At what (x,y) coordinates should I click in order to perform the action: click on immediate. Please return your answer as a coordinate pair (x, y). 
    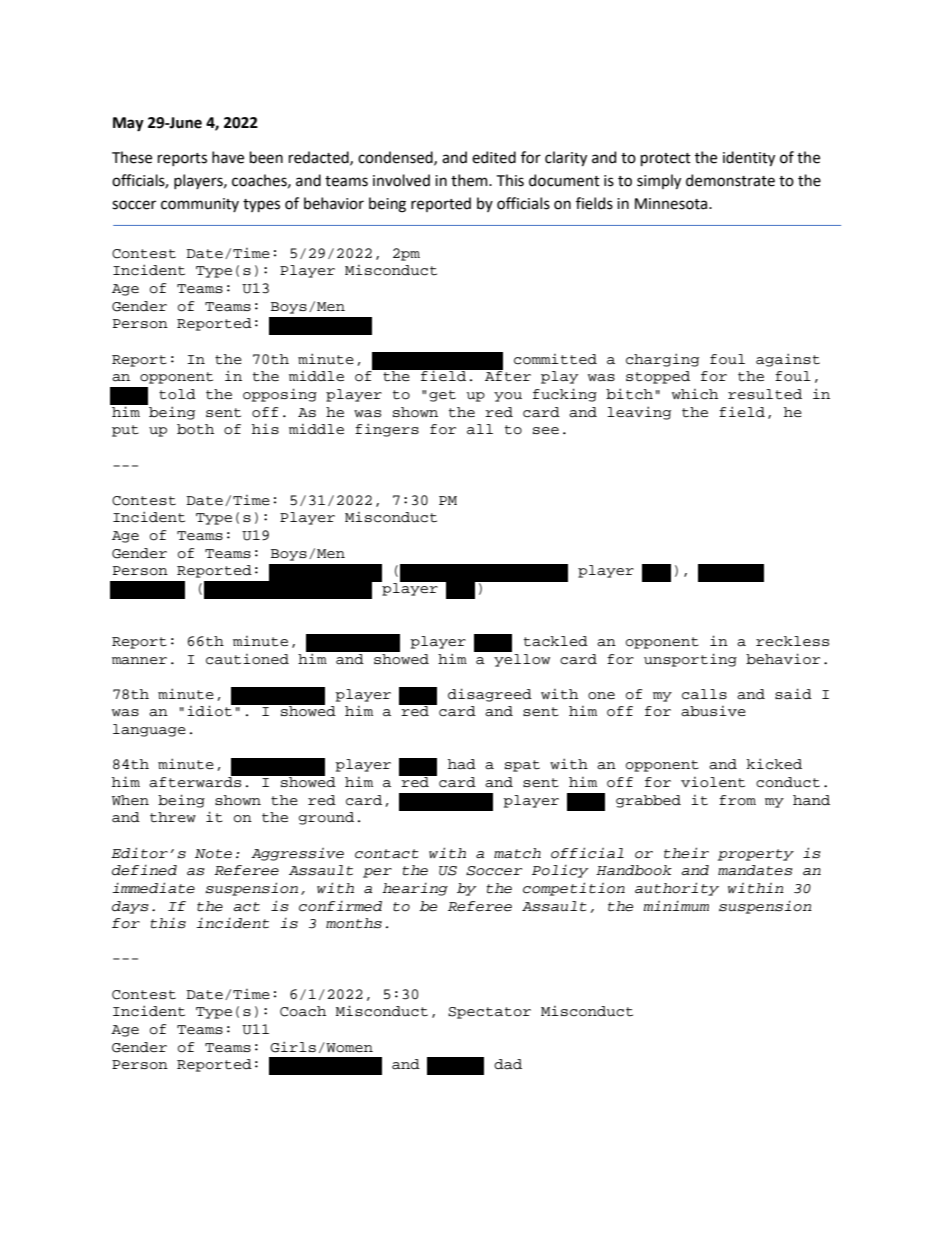
    Looking at the image, I should click on (153, 888).
